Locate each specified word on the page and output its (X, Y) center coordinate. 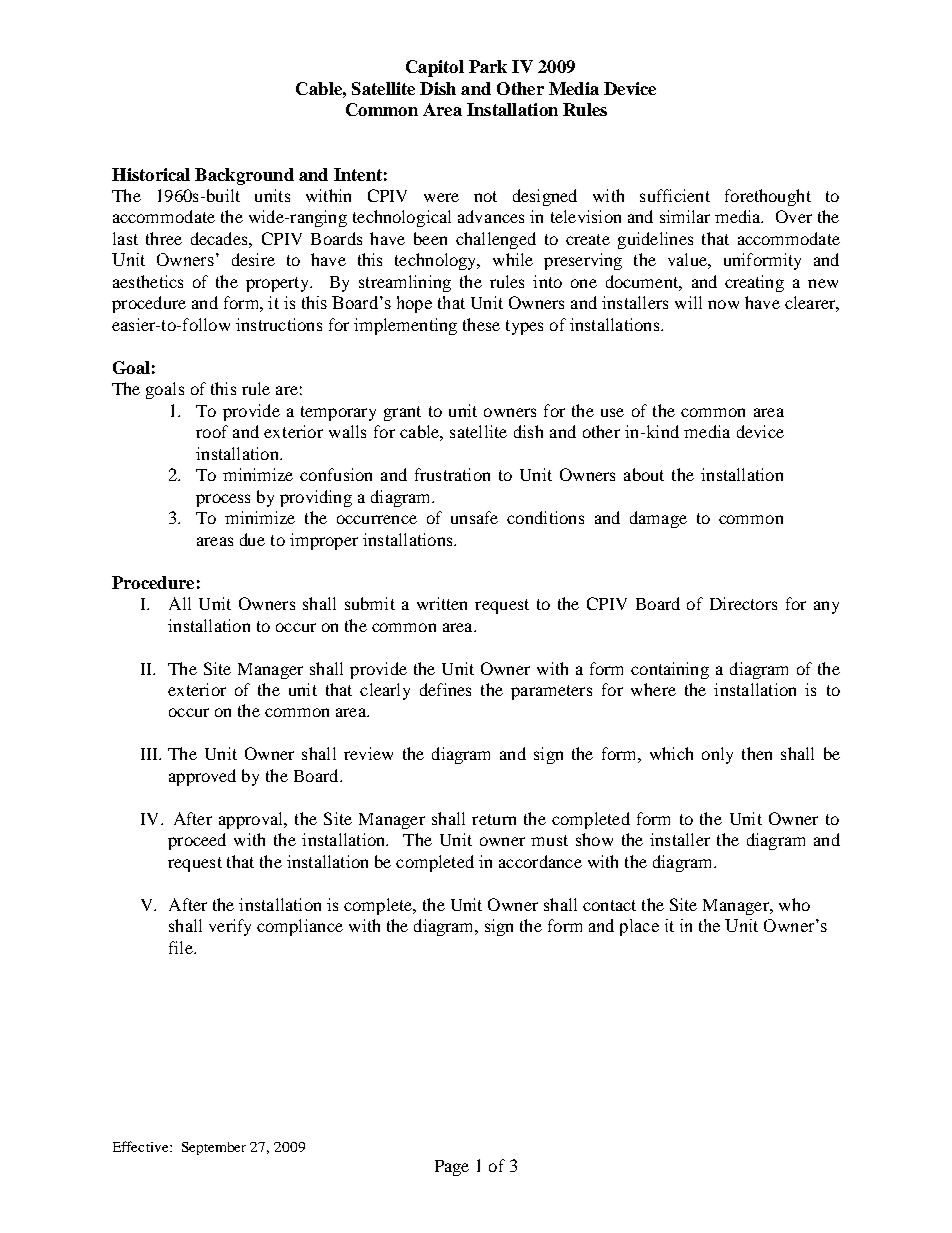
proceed (197, 841)
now (723, 304)
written (442, 603)
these (481, 324)
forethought (768, 197)
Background (244, 176)
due (252, 539)
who (794, 904)
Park (488, 66)
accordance (540, 861)
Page (452, 1168)
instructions (279, 324)
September (214, 1148)
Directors (743, 603)
